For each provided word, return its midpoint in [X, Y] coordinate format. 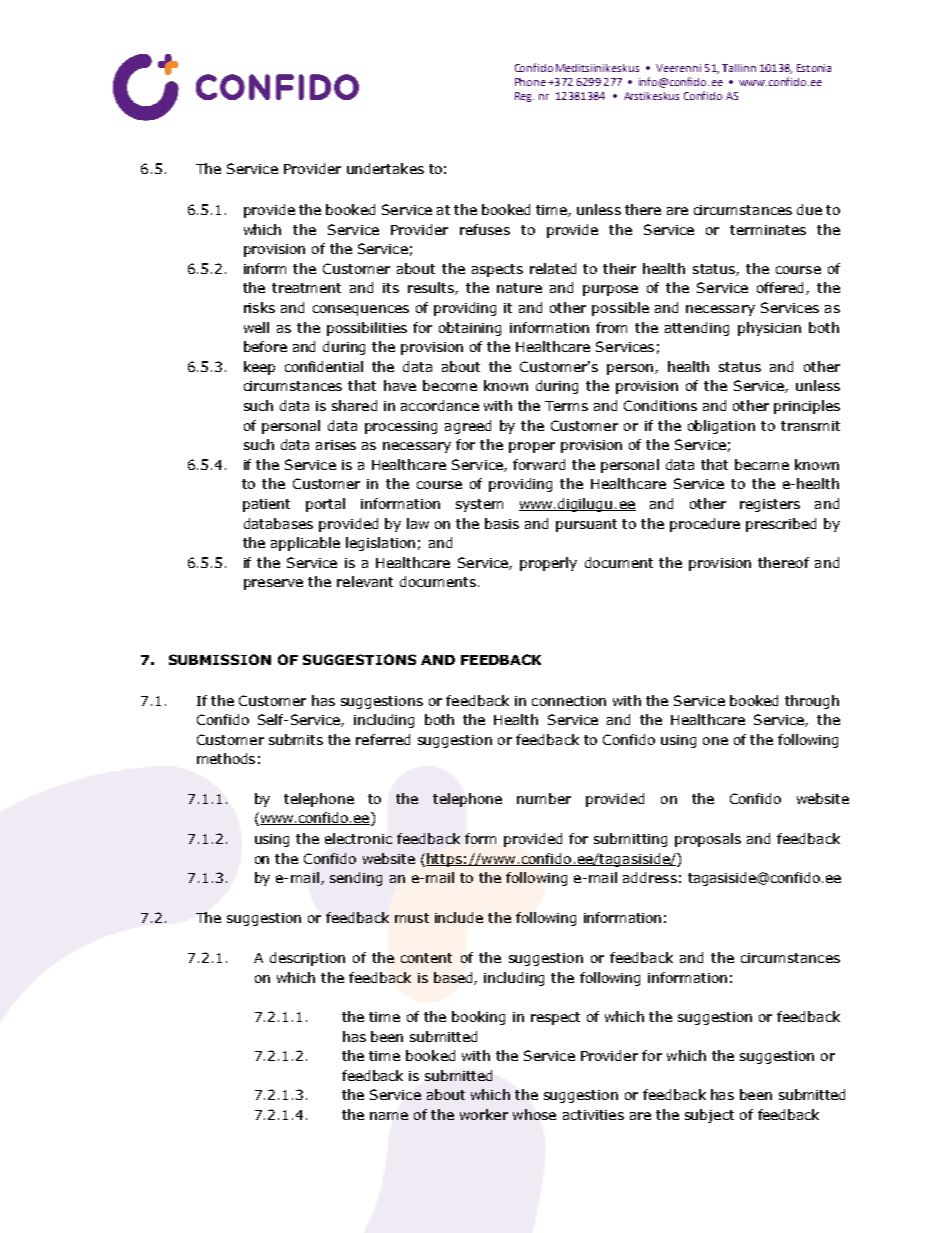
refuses [485, 229]
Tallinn [739, 68]
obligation [721, 427]
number [544, 798]
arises [336, 445]
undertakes [385, 168]
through [812, 702]
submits [296, 739]
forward [539, 464]
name [389, 1116]
